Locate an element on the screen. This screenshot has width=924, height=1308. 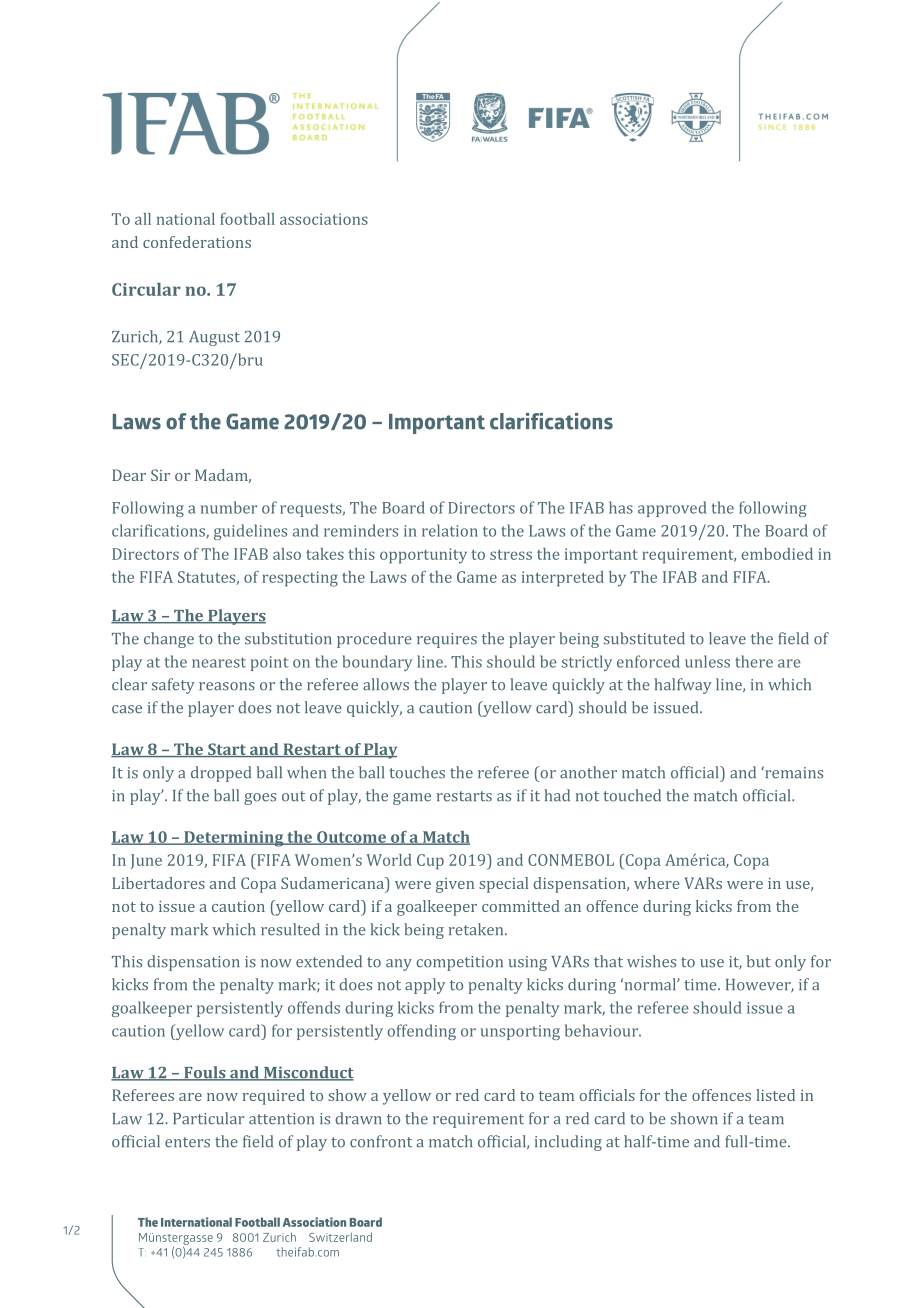
dropped is located at coordinates (221, 774).
